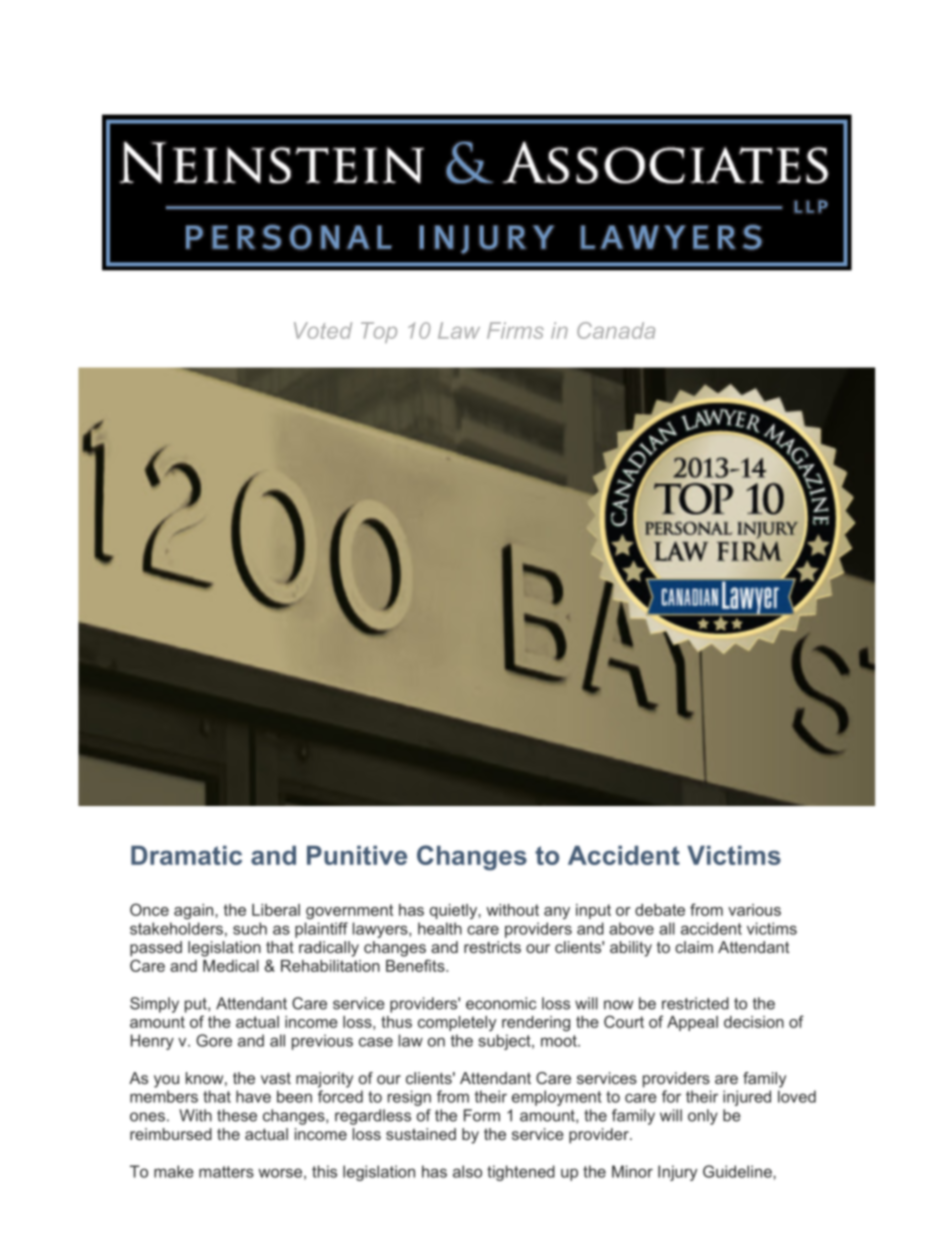 This page has height=1233, width=952. Describe the element at coordinates (226, 1172) in the page. I see `matters` at that location.
